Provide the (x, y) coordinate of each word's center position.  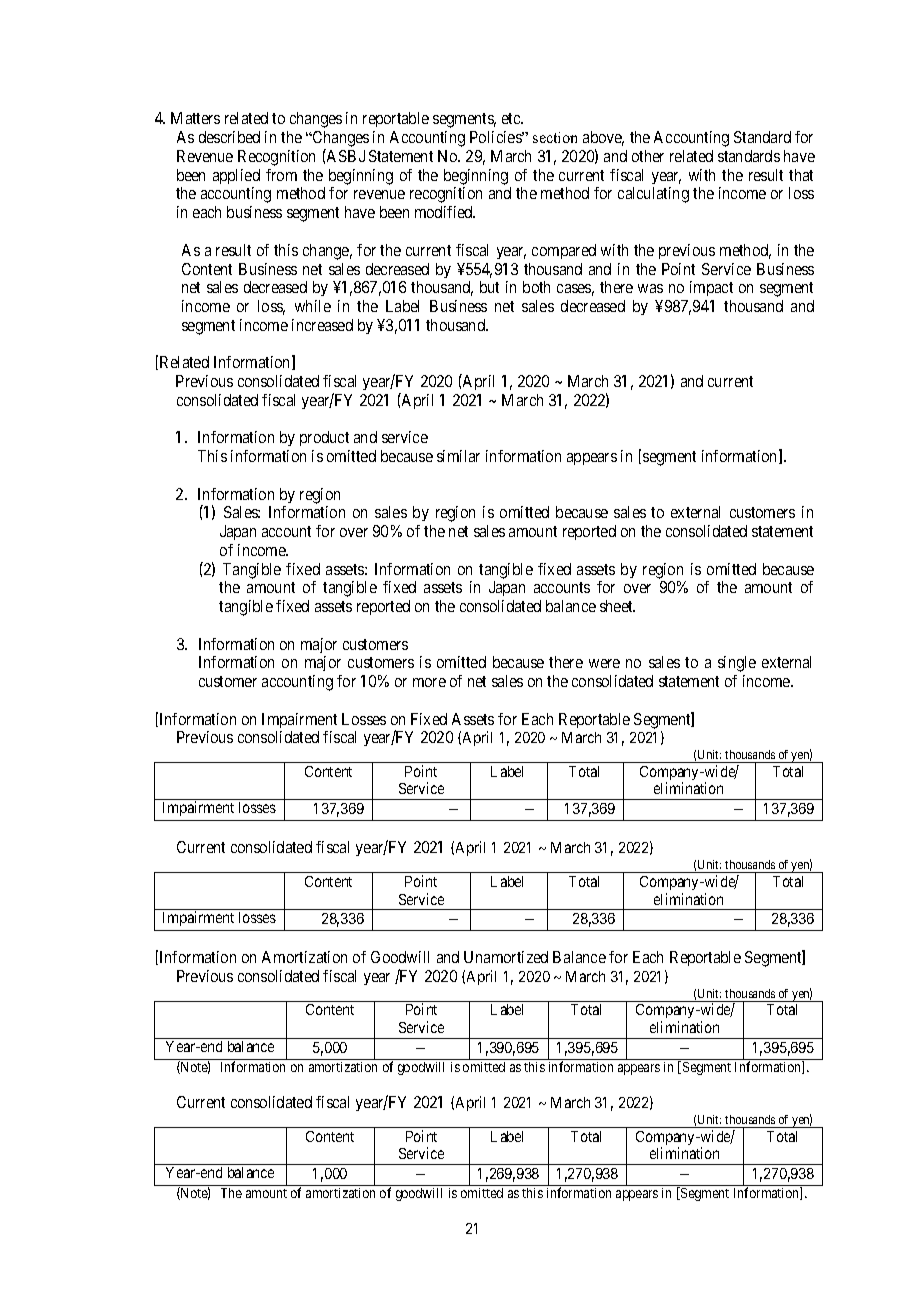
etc (512, 118)
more (429, 682)
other (648, 156)
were (604, 663)
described (229, 137)
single (737, 664)
